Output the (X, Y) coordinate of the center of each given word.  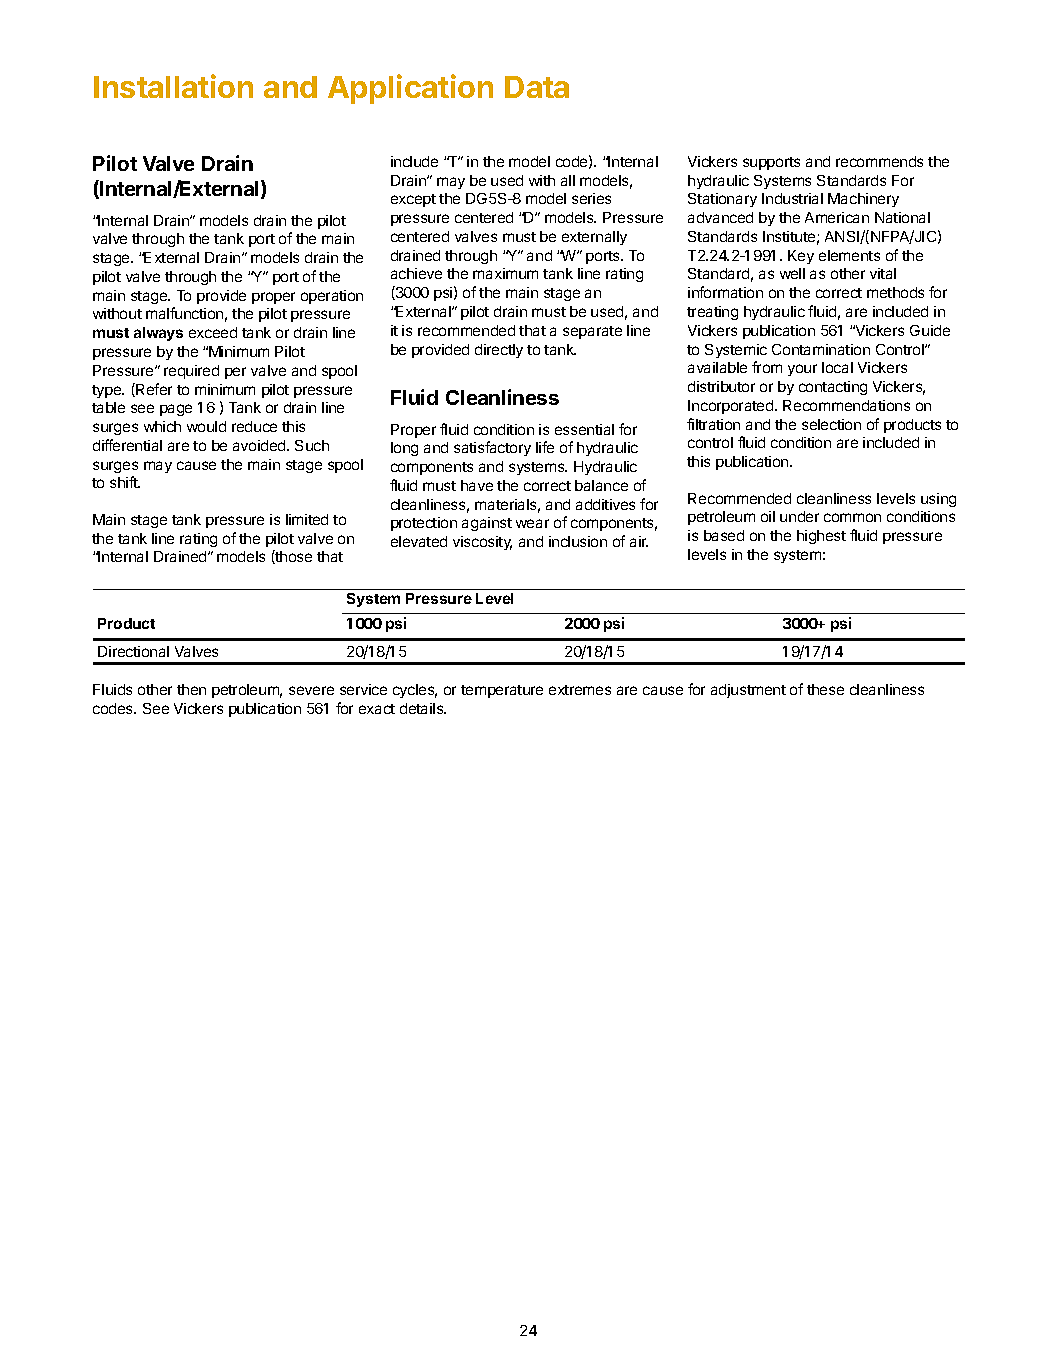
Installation (173, 86)
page (176, 410)
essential (584, 429)
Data (537, 87)
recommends (879, 161)
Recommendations (846, 405)
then (191, 689)
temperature (502, 691)
